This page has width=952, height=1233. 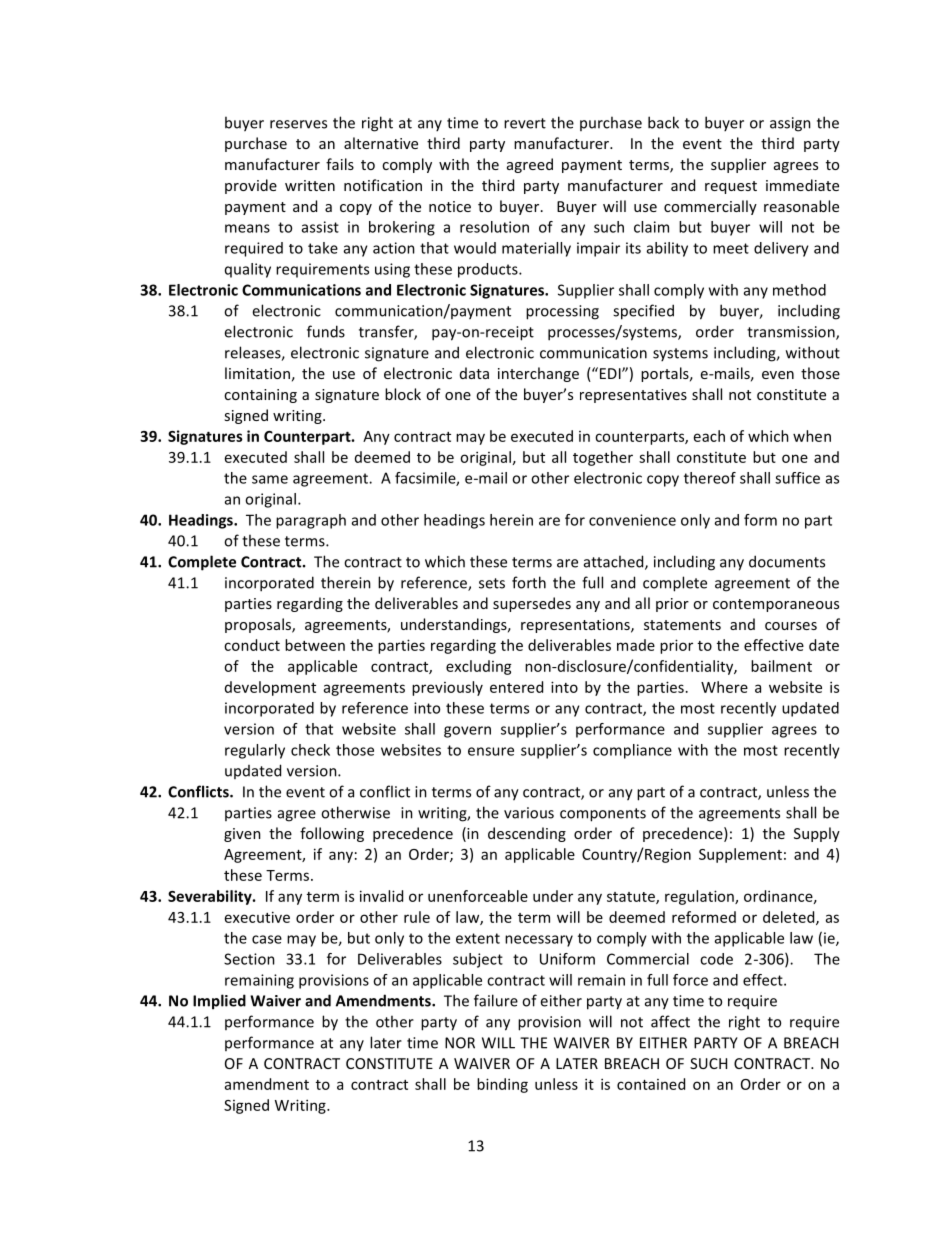 I want to click on revert, so click(x=525, y=123).
